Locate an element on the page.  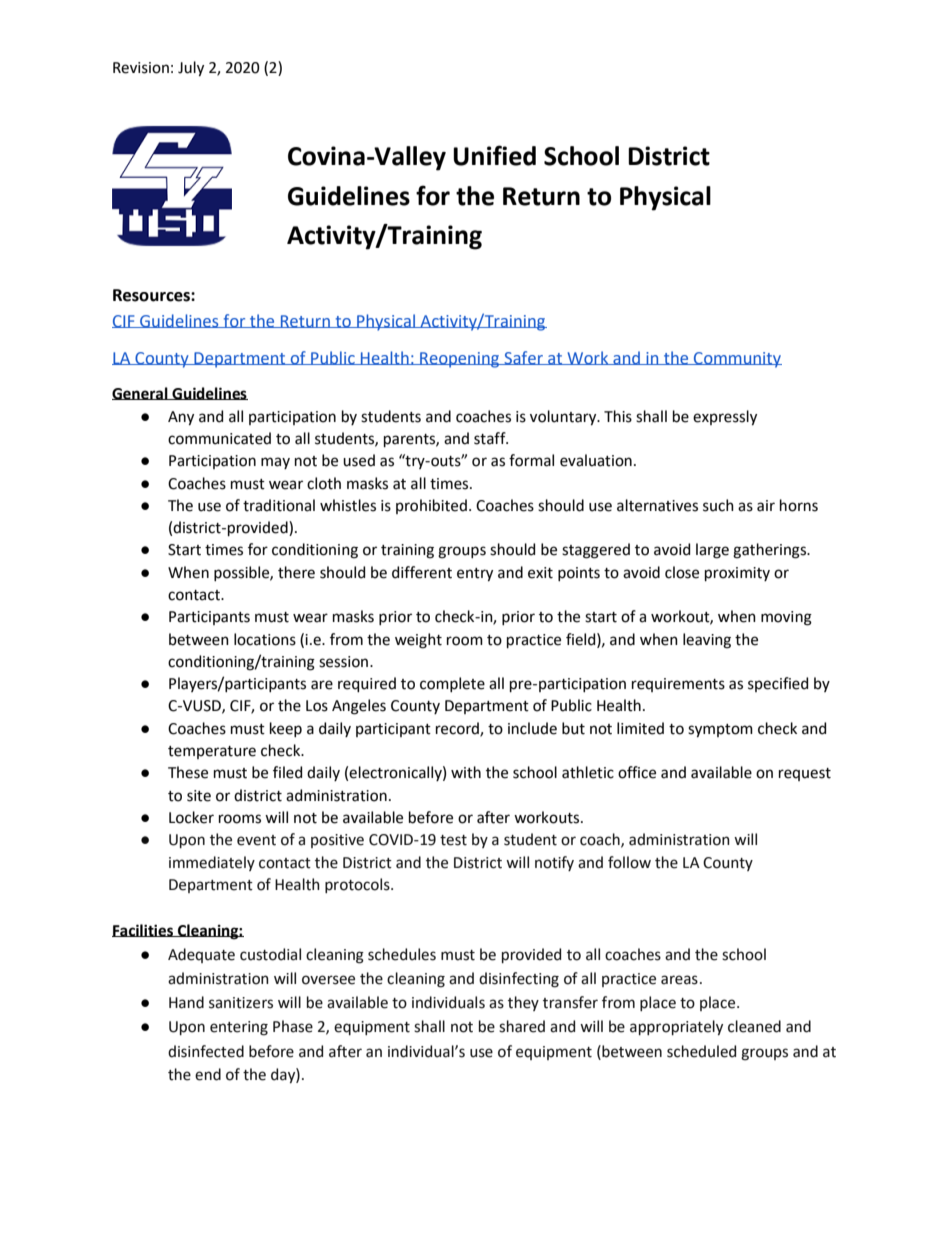
Community is located at coordinates (737, 360).
